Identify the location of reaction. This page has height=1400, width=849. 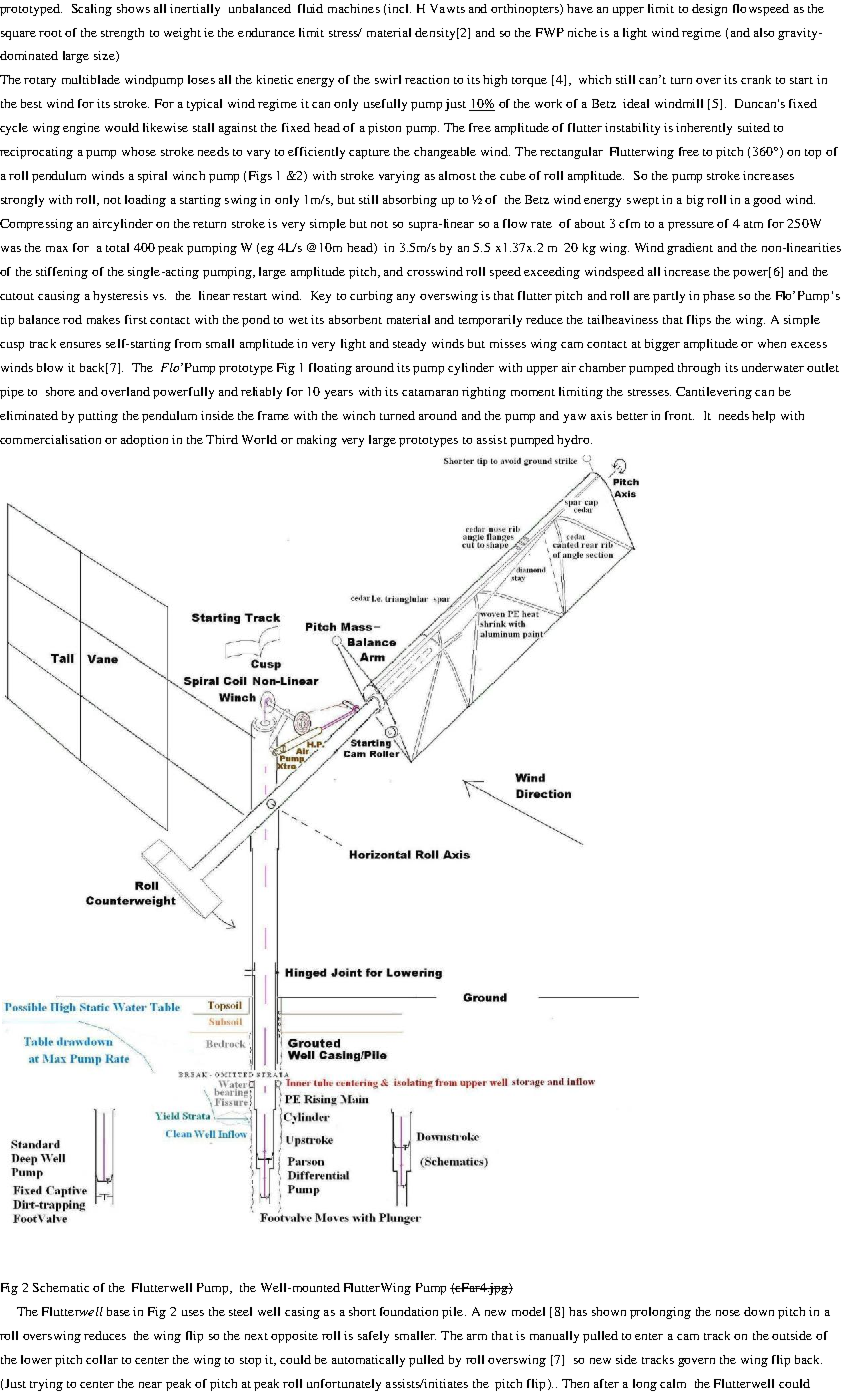
(427, 79).
